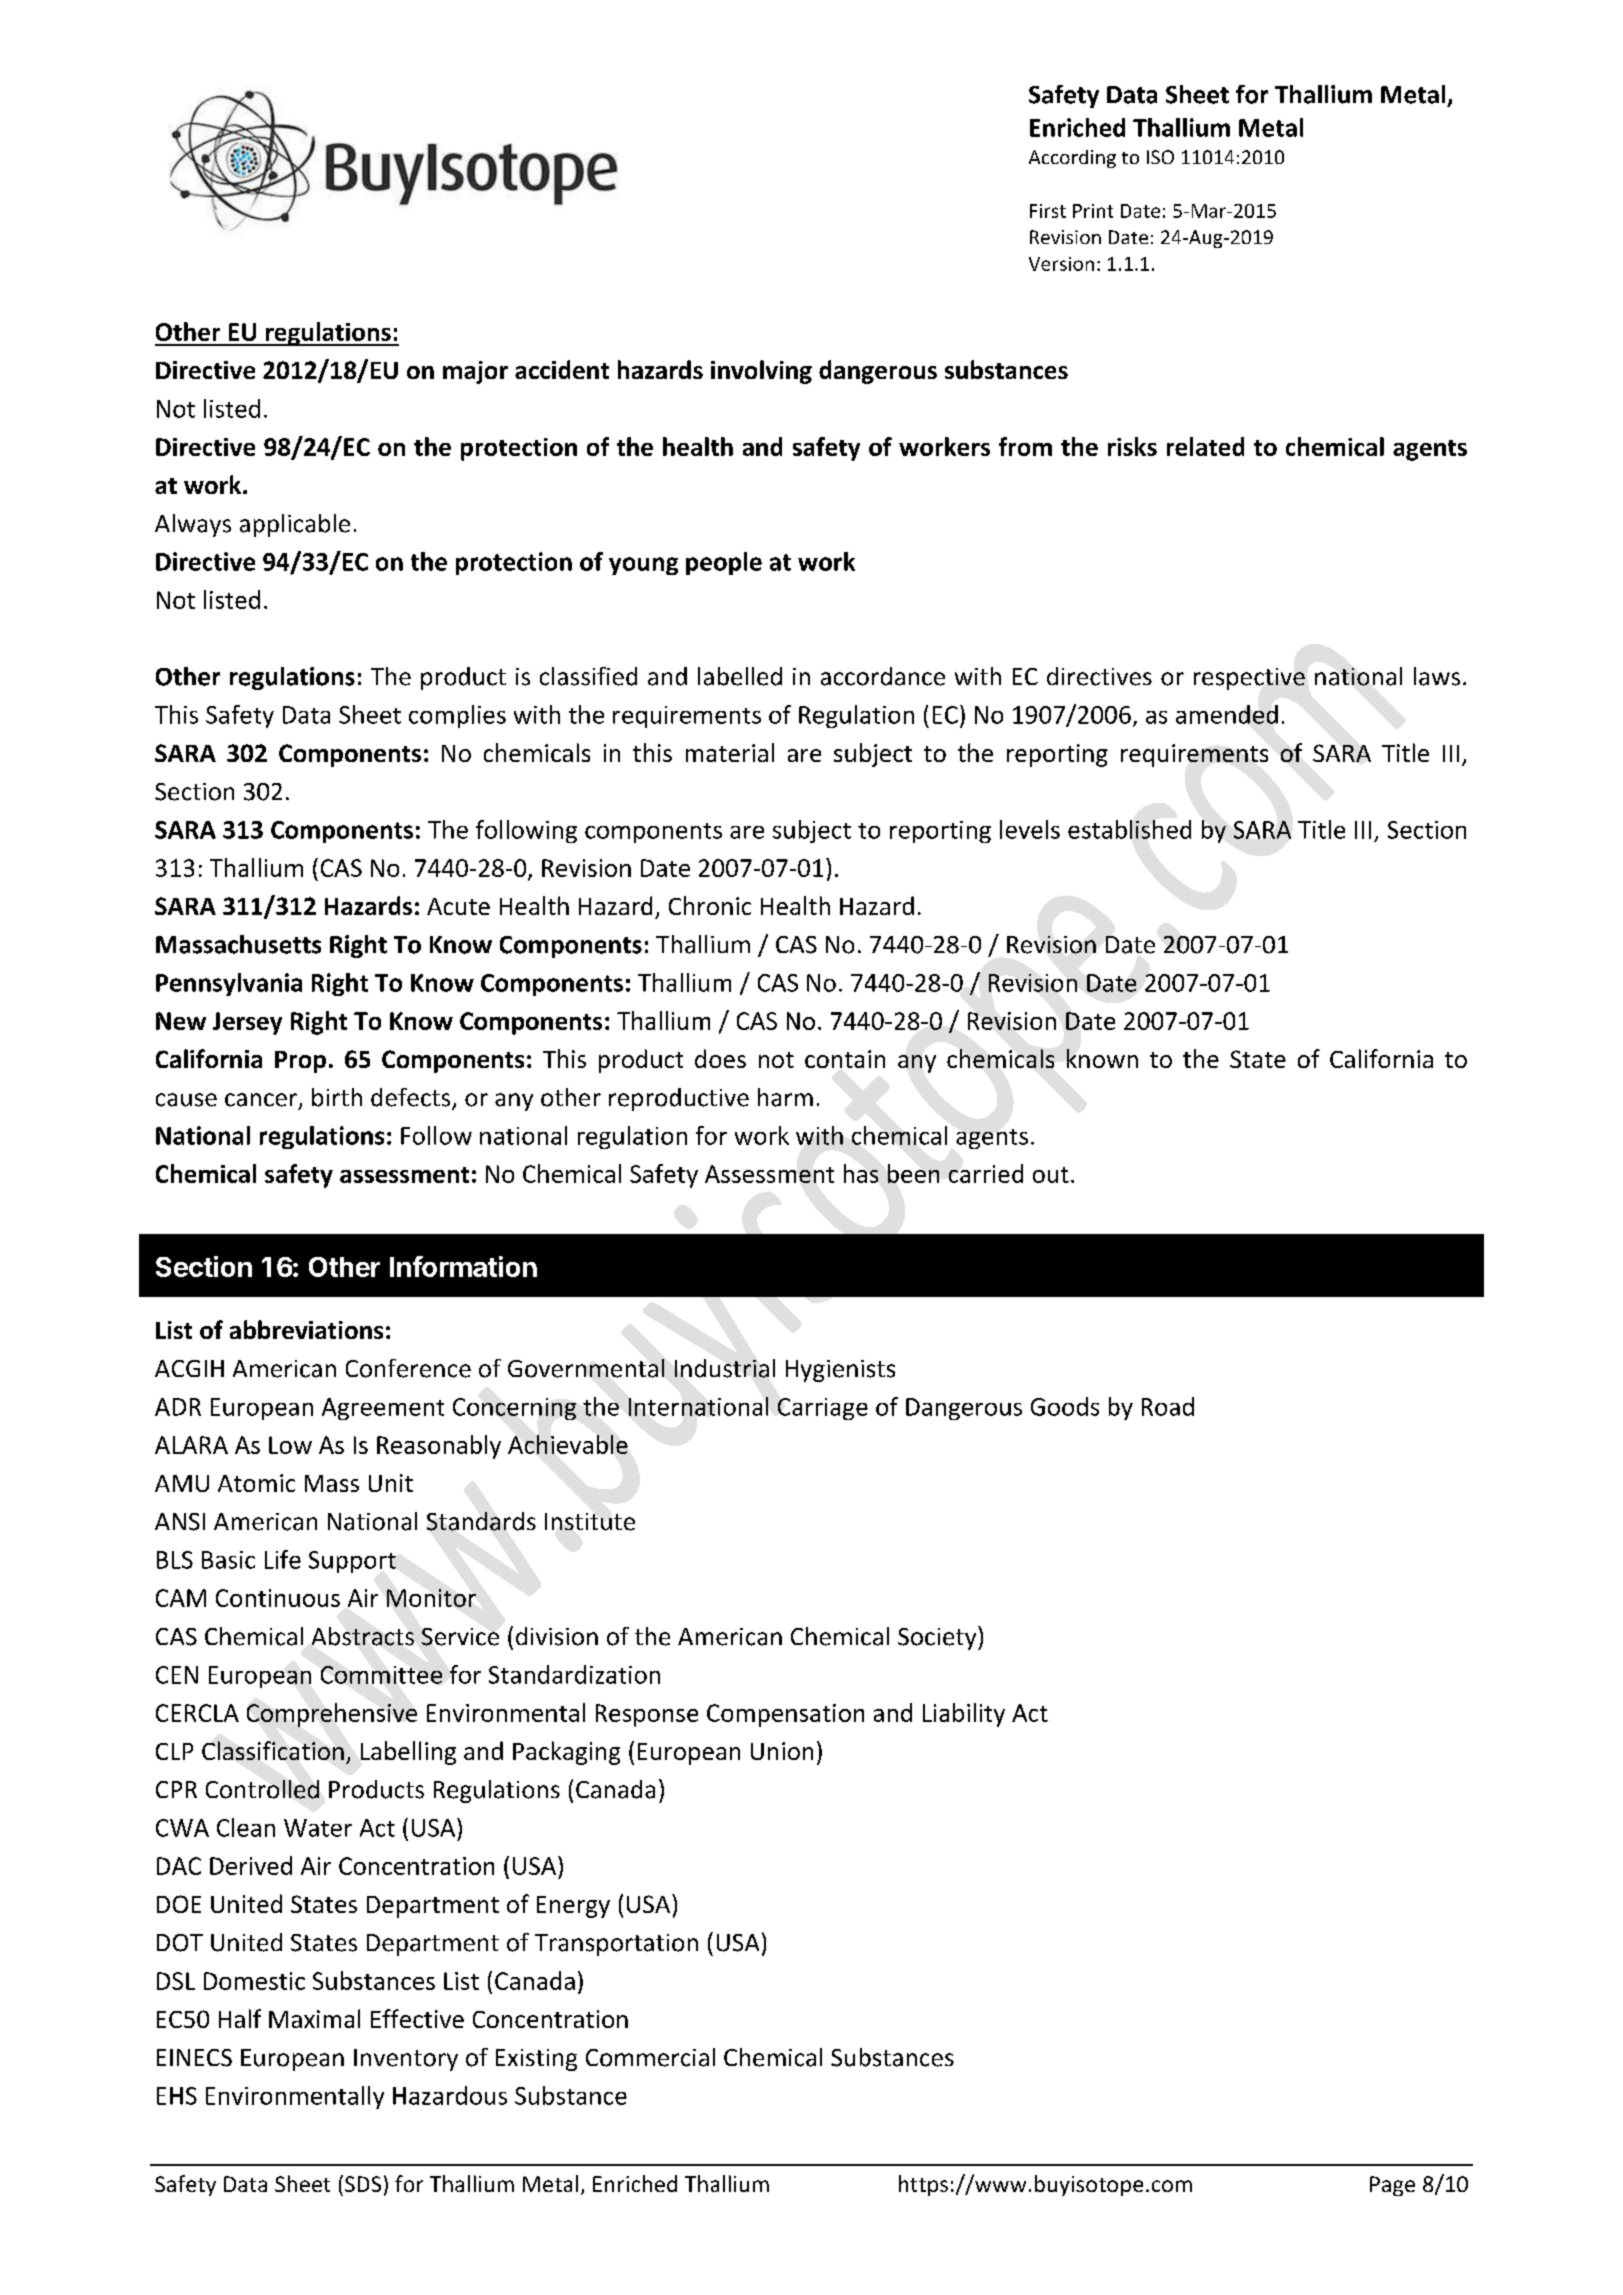 Image resolution: width=1623 pixels, height=2295 pixels. Describe the element at coordinates (337, 1097) in the screenshot. I see `birth` at that location.
